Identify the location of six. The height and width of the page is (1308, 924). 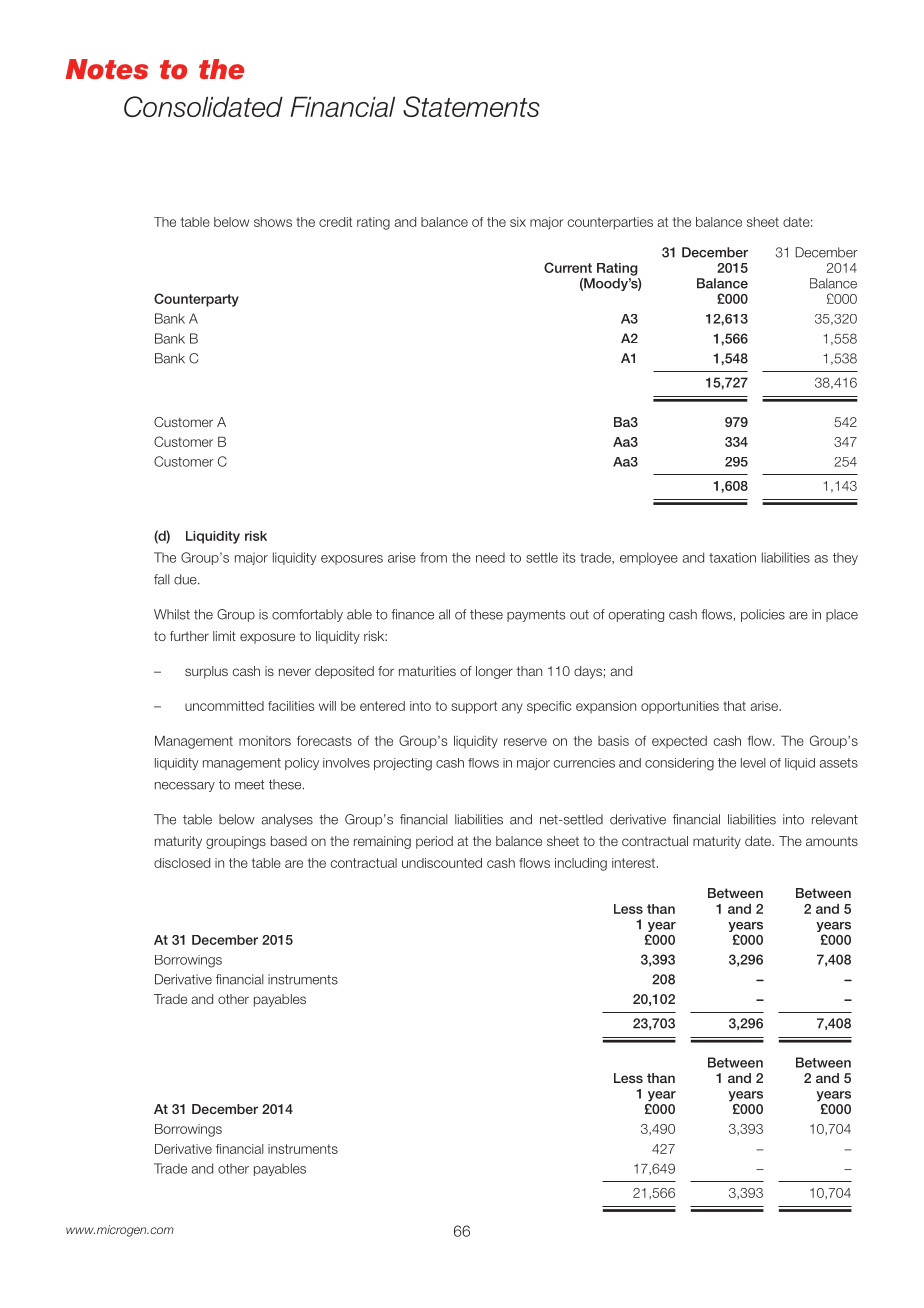
(518, 222).
